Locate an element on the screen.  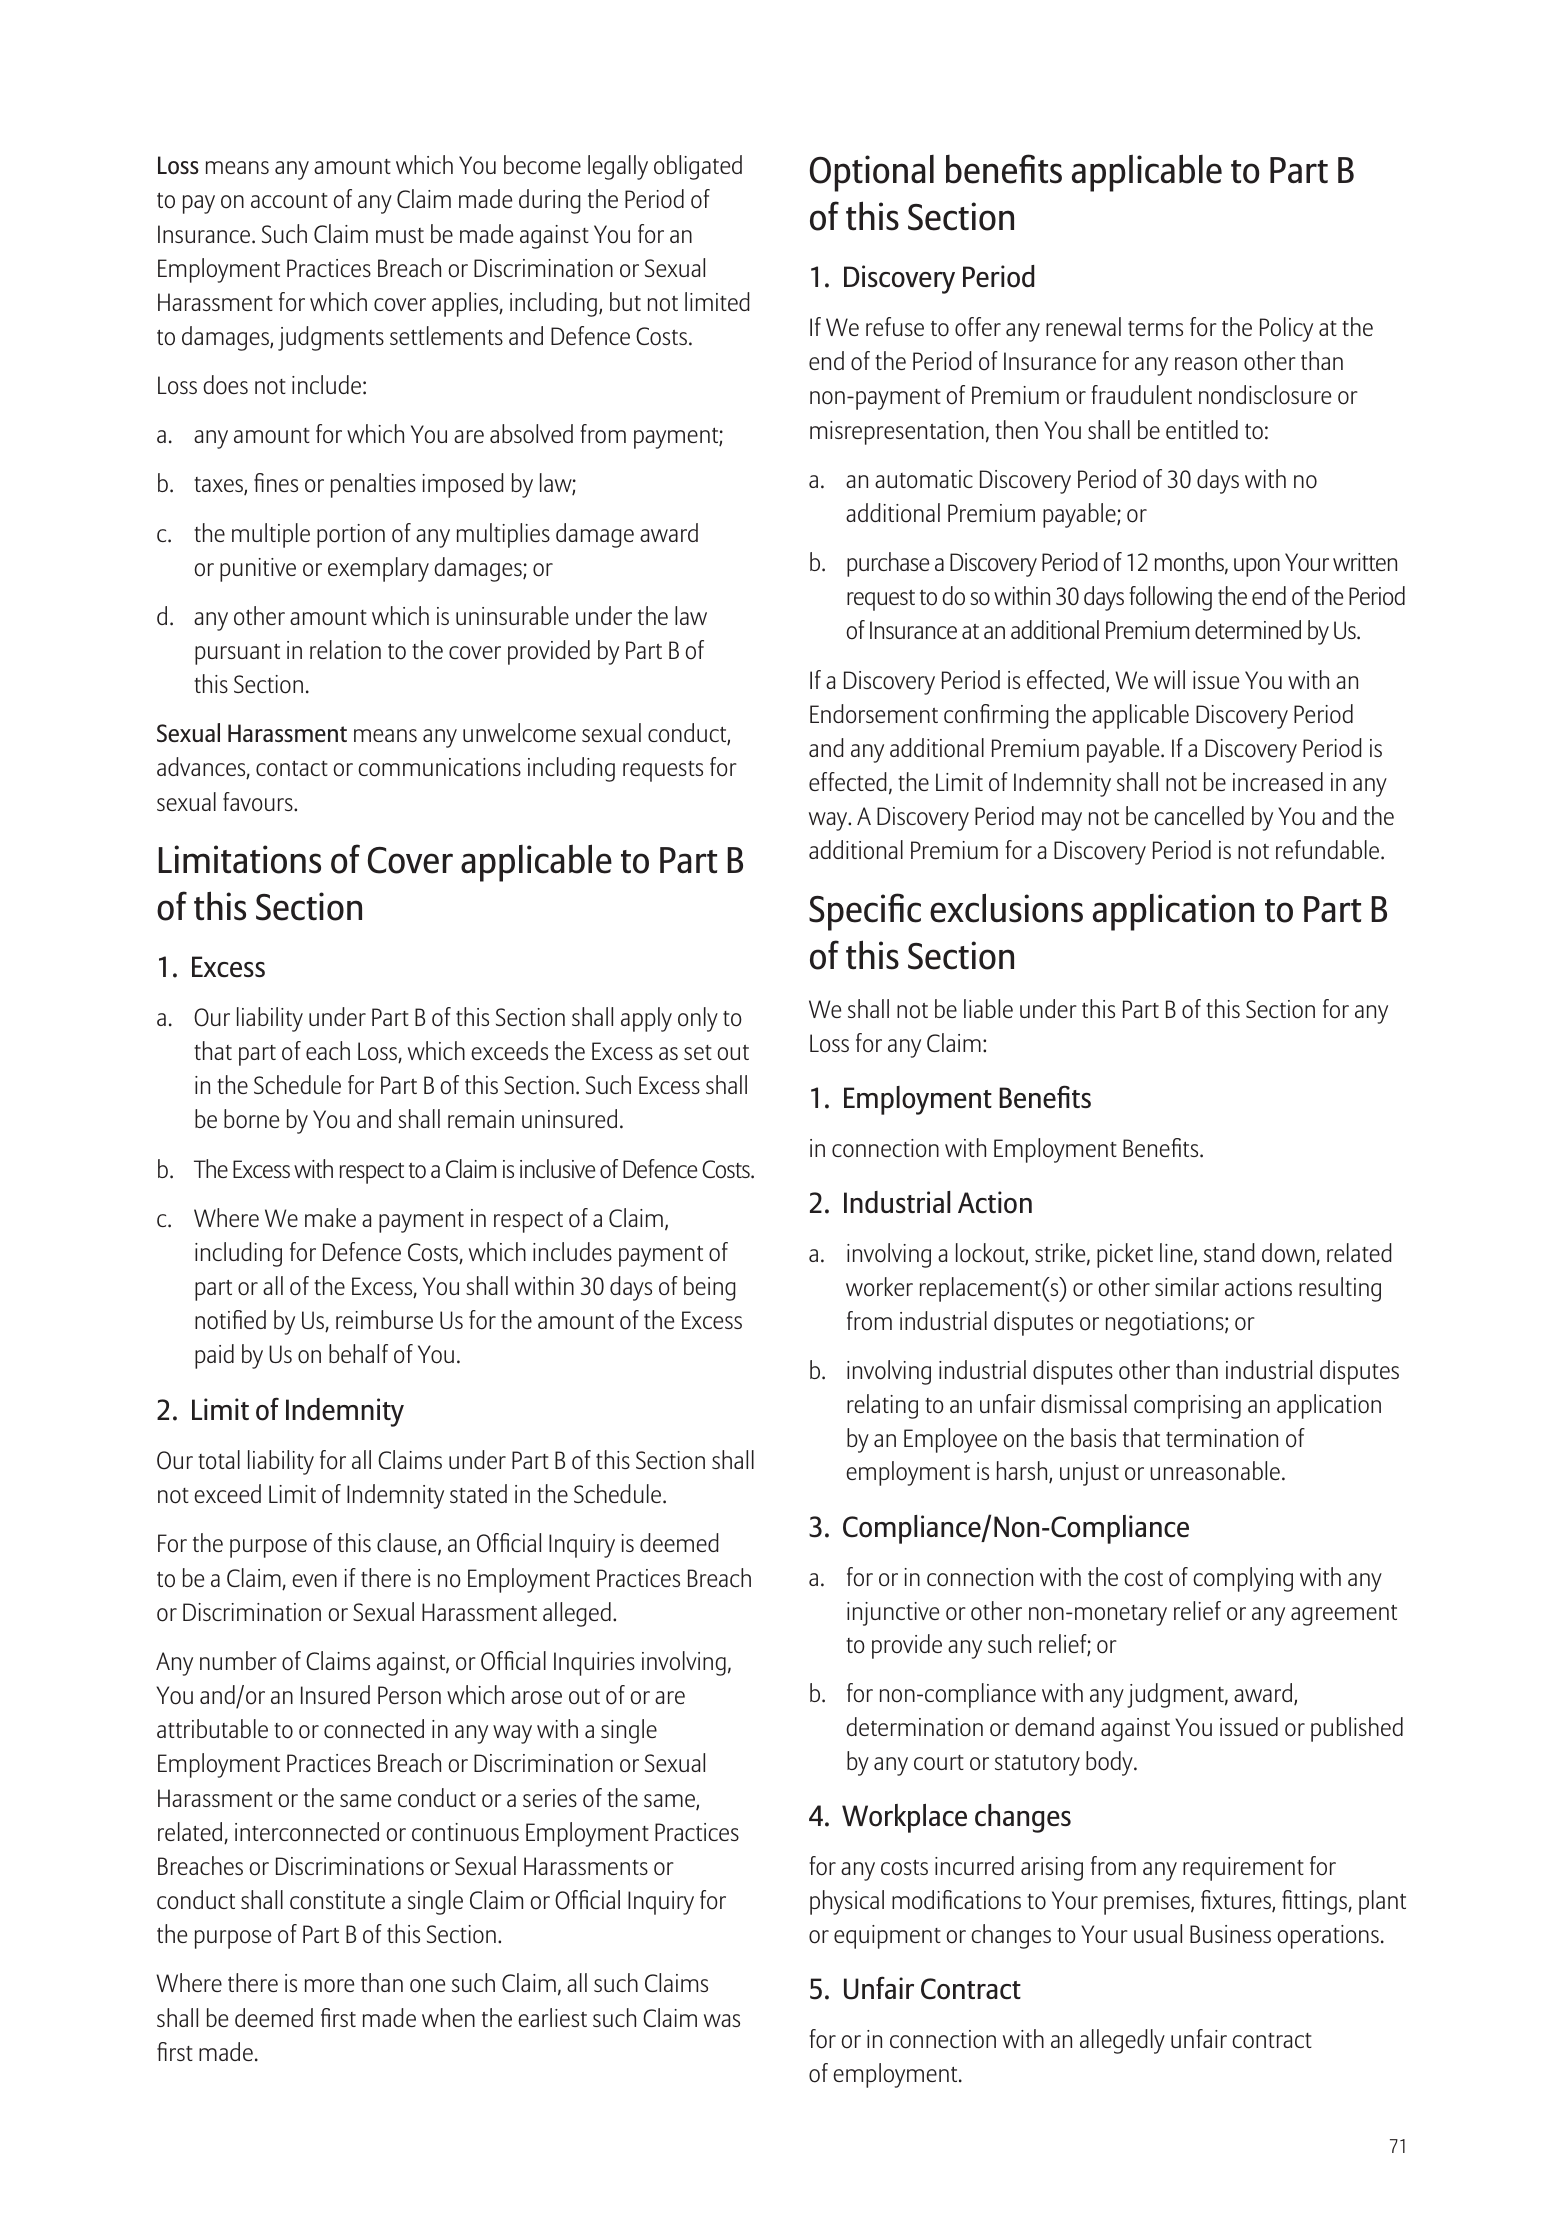
must is located at coordinates (400, 235).
